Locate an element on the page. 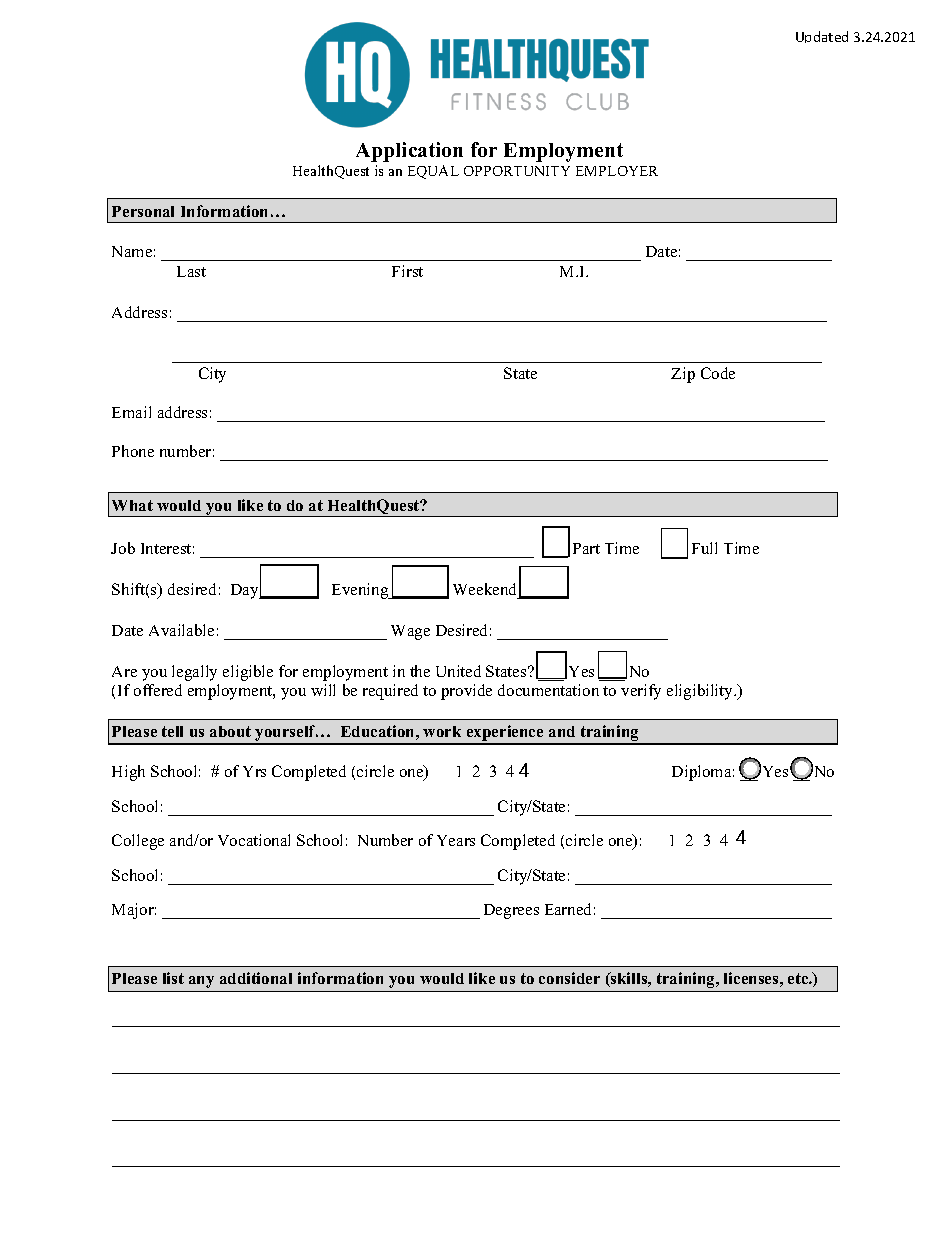 Image resolution: width=952 pixels, height=1233 pixels. any is located at coordinates (201, 982).
